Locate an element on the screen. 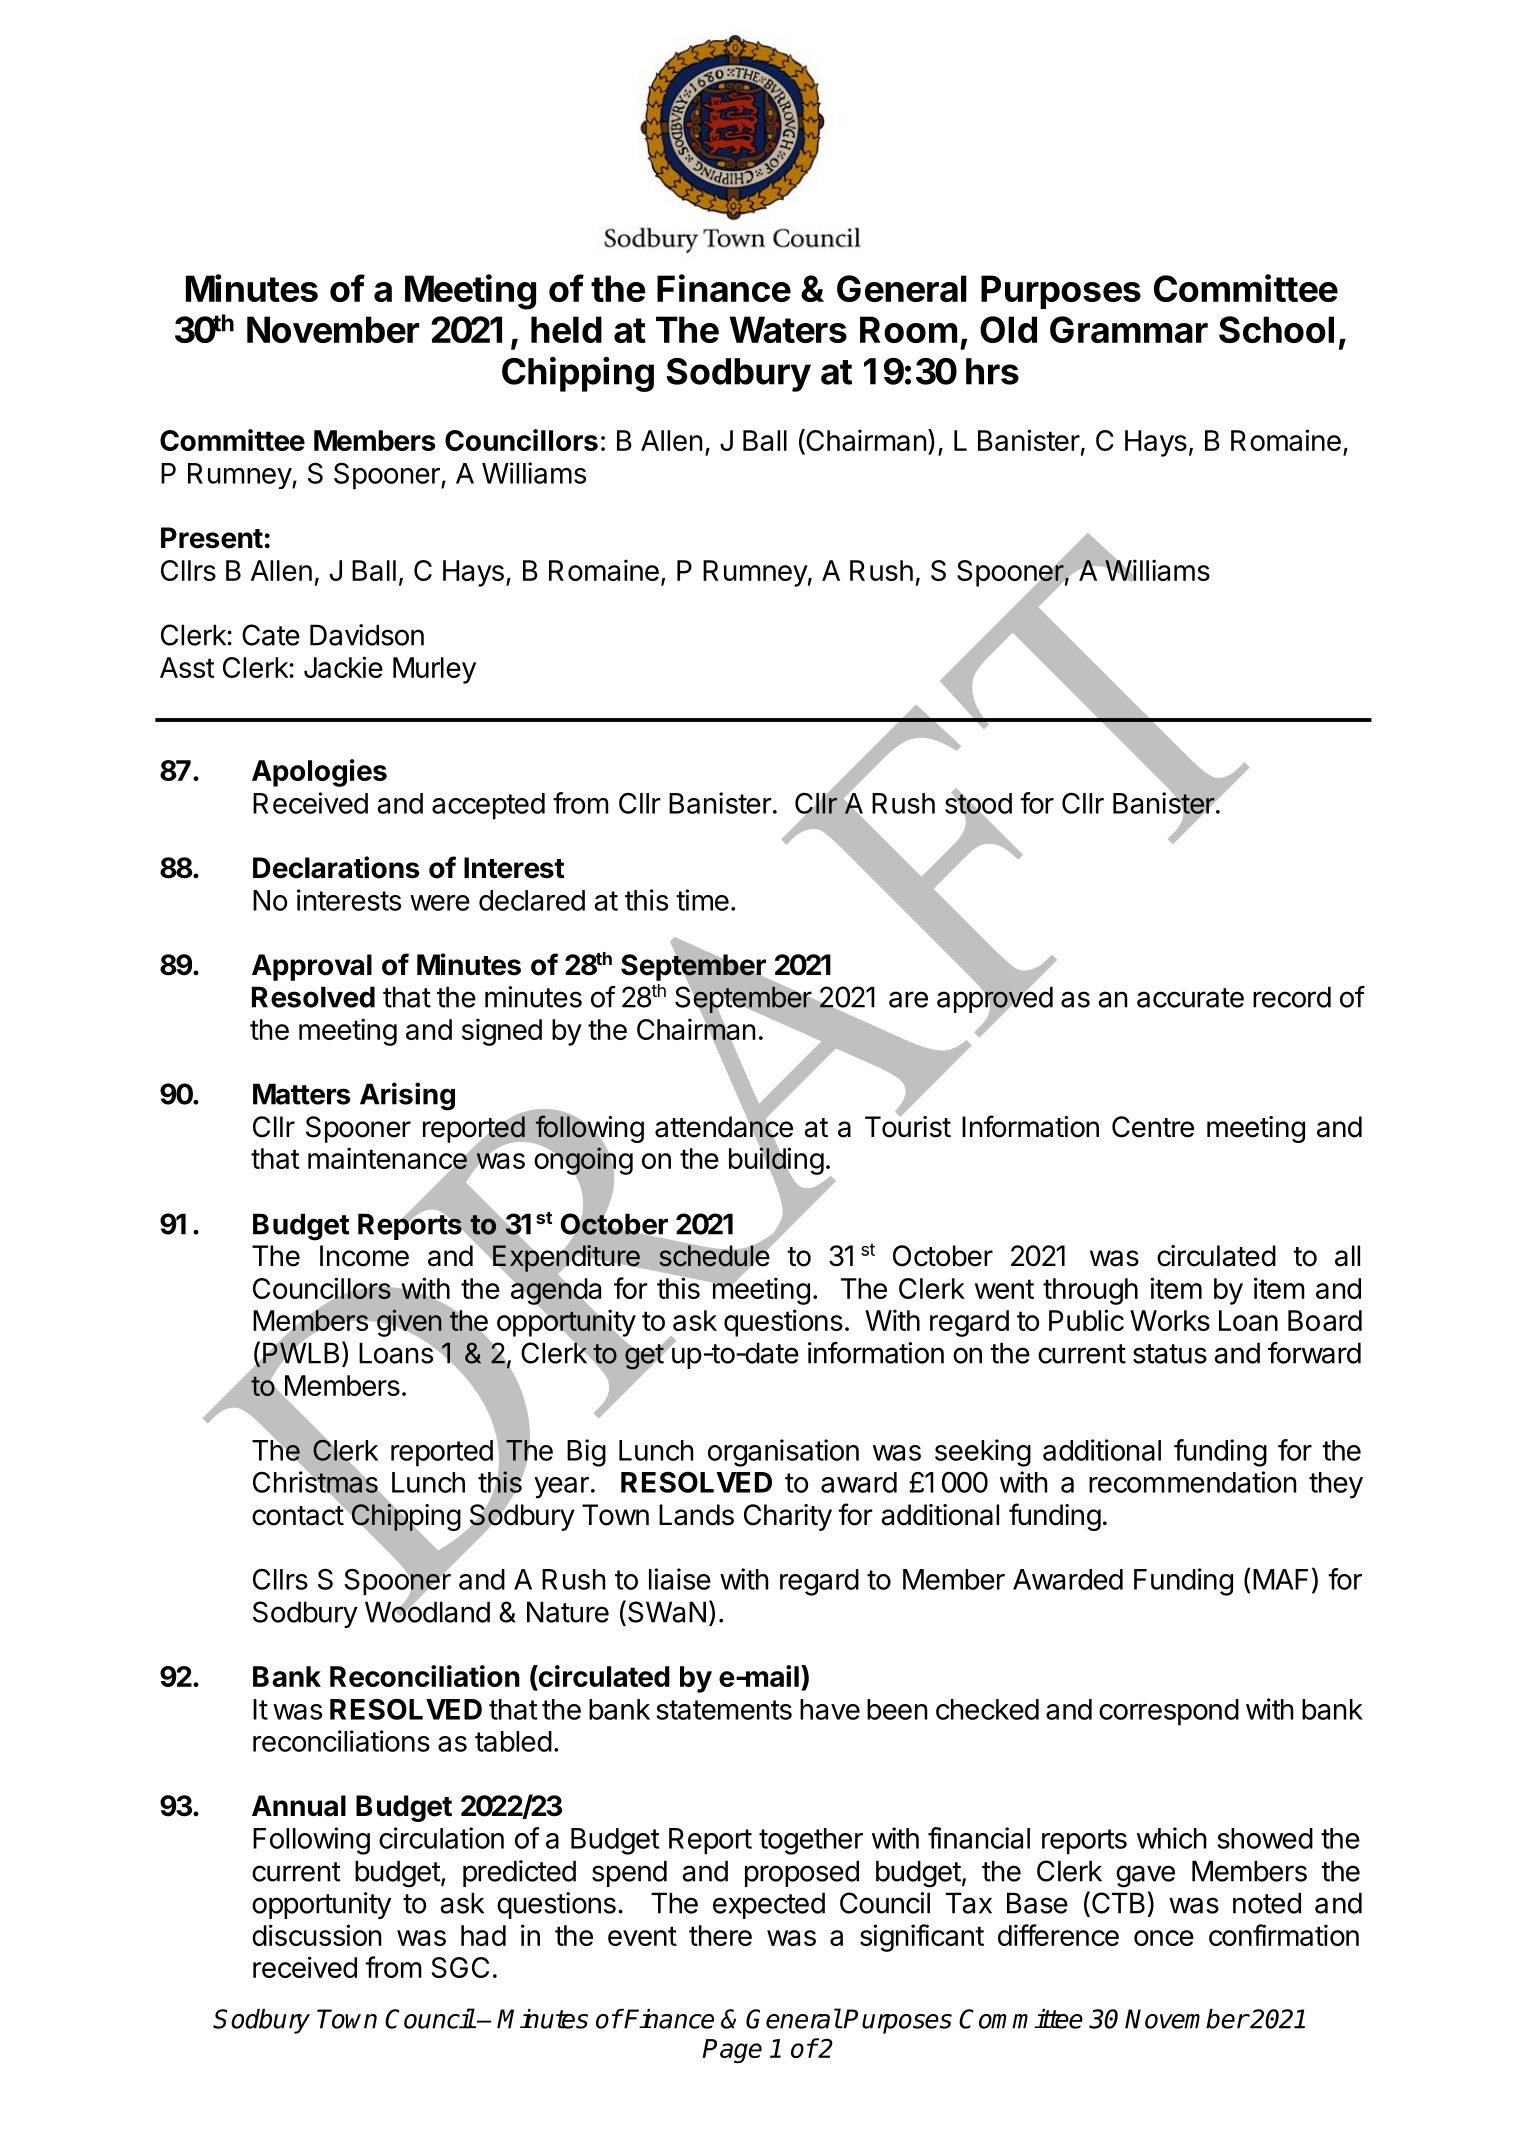  accurate is located at coordinates (1190, 998).
